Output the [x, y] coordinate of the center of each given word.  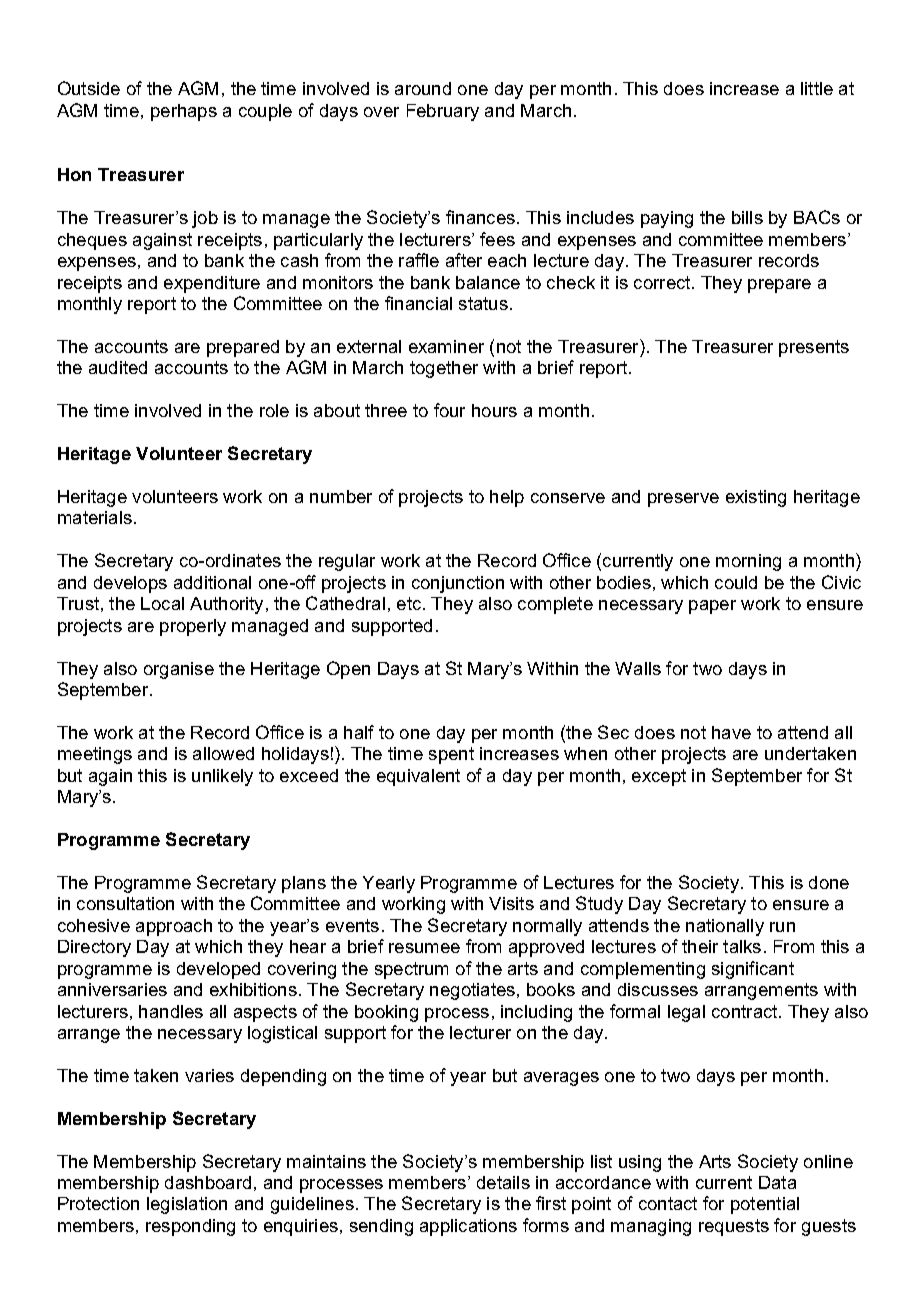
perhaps [184, 112]
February [443, 112]
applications [468, 1227]
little [817, 88]
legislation [187, 1205]
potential [765, 1205]
